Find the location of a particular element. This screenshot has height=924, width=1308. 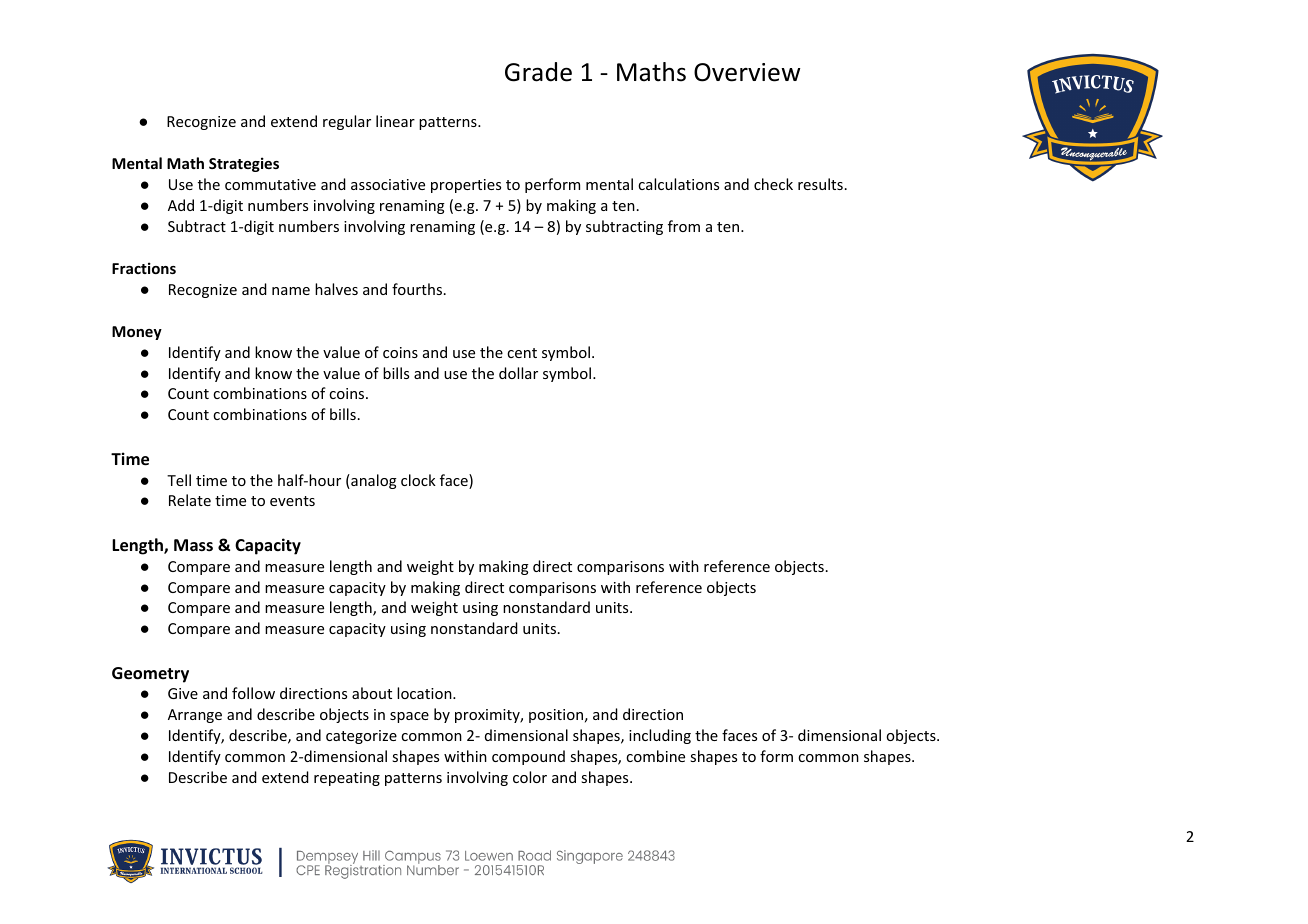

analog is located at coordinates (373, 481).
